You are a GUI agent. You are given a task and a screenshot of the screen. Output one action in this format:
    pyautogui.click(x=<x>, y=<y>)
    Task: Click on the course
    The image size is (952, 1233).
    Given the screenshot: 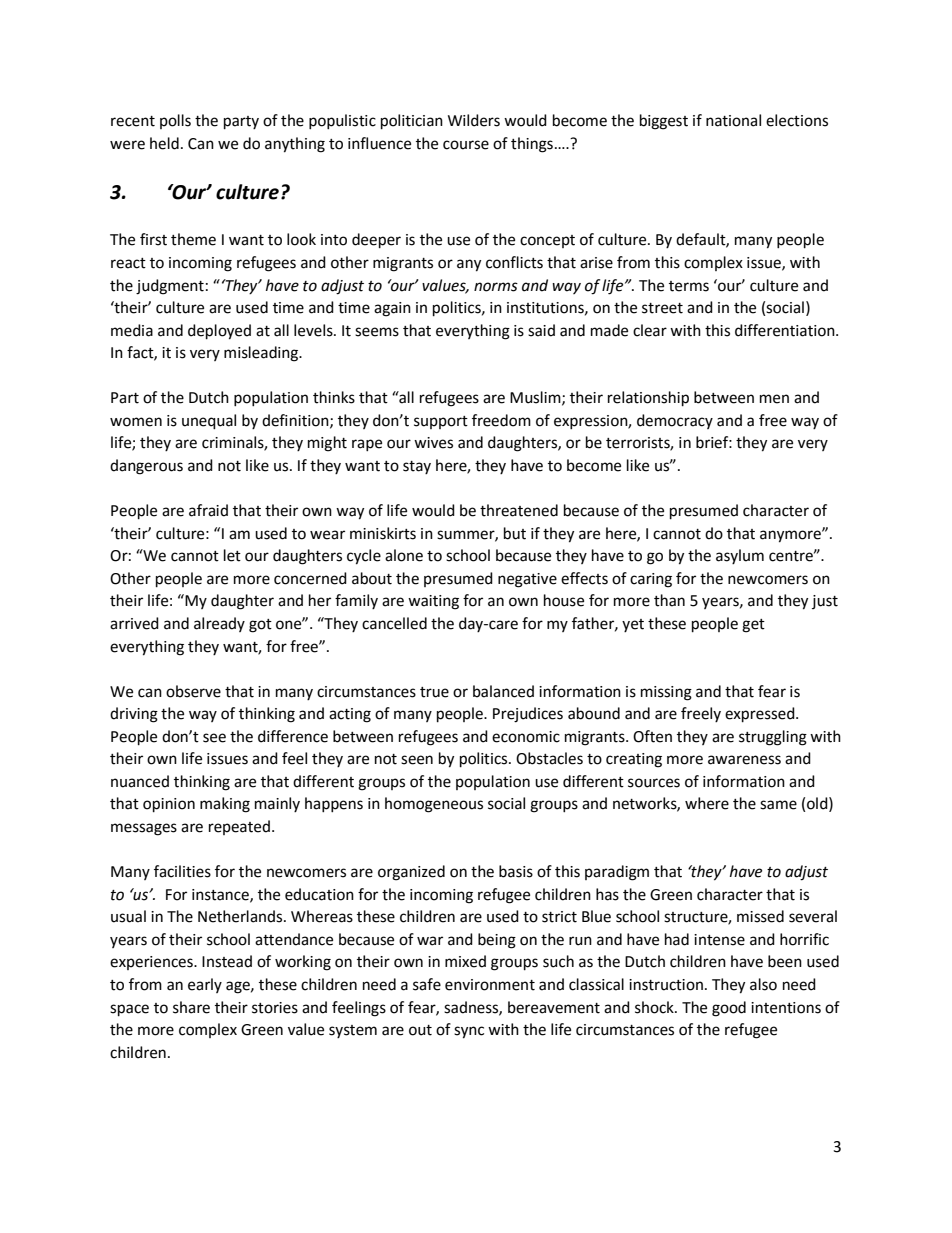 What is the action you would take?
    pyautogui.click(x=466, y=145)
